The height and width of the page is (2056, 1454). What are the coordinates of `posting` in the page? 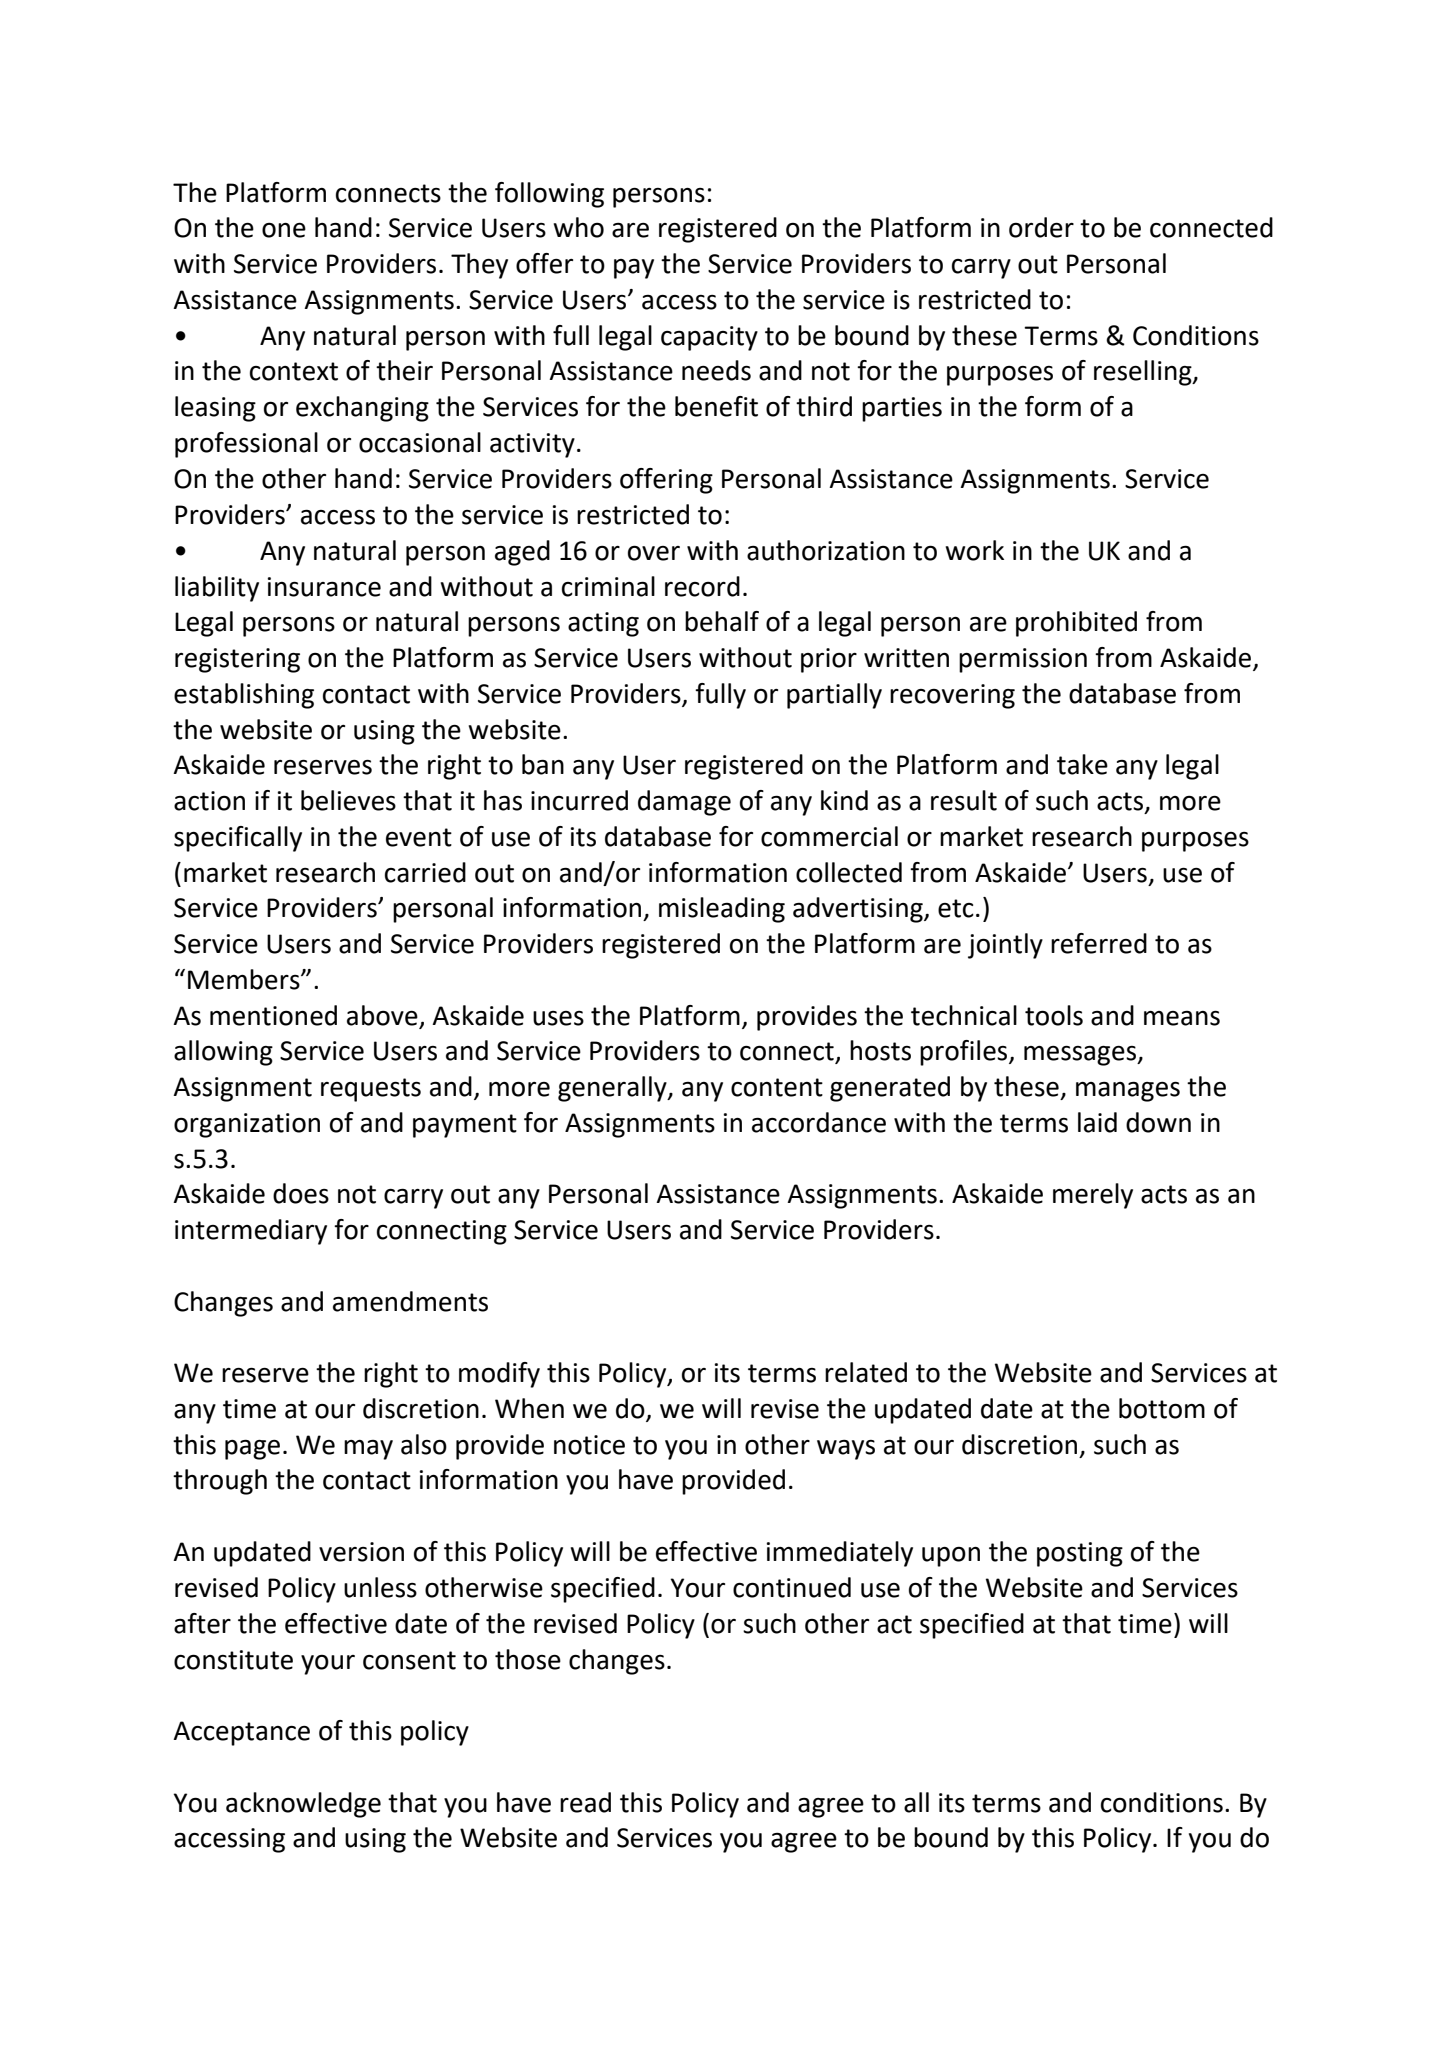 It's located at (1080, 1554).
